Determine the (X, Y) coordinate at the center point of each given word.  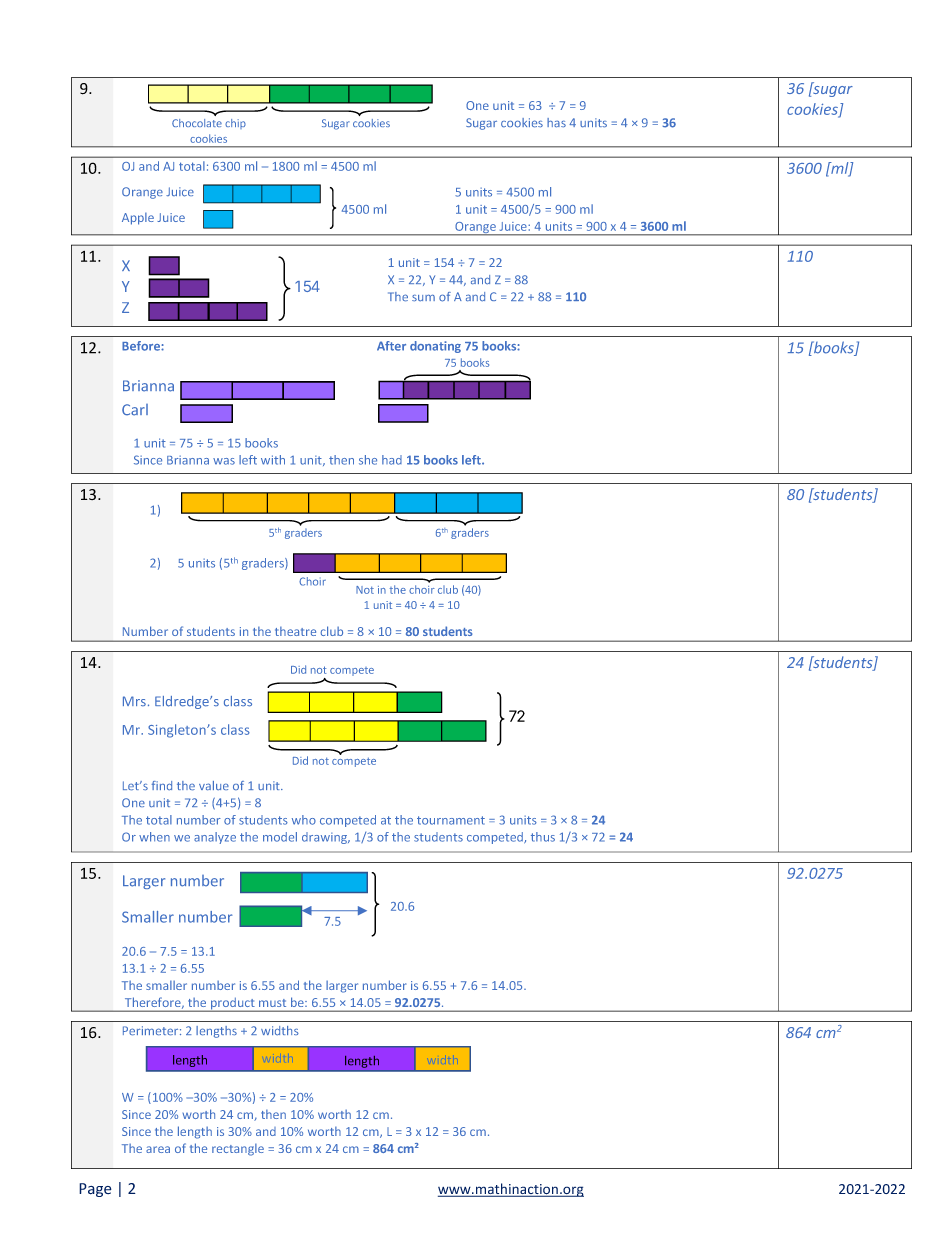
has (556, 123)
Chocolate (197, 123)
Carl (135, 410)
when (154, 837)
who (304, 820)
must (272, 1003)
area (158, 1149)
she (368, 460)
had (392, 460)
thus (543, 837)
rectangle (238, 1149)
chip (235, 124)
